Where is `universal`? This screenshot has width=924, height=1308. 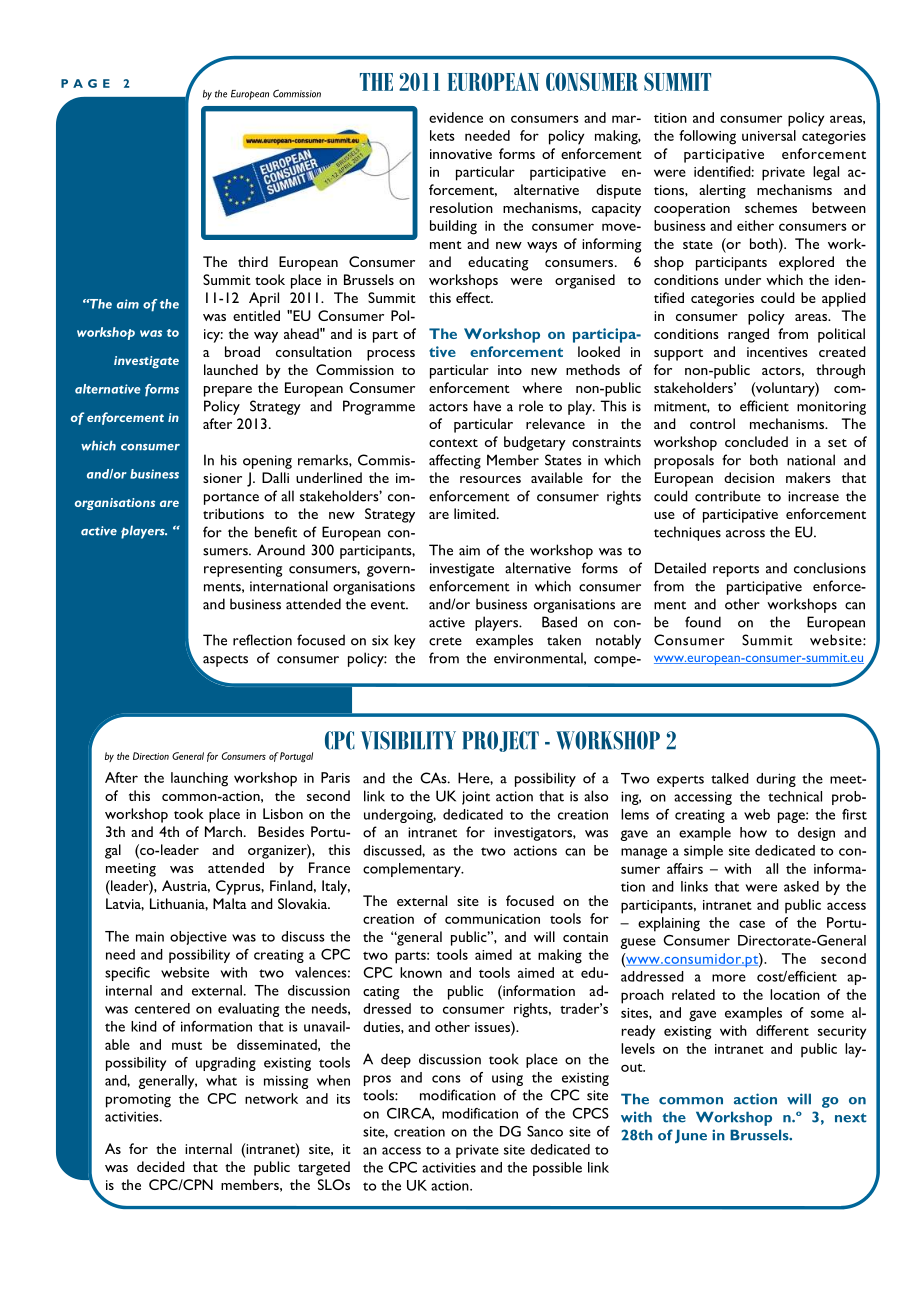
universal is located at coordinates (769, 135).
